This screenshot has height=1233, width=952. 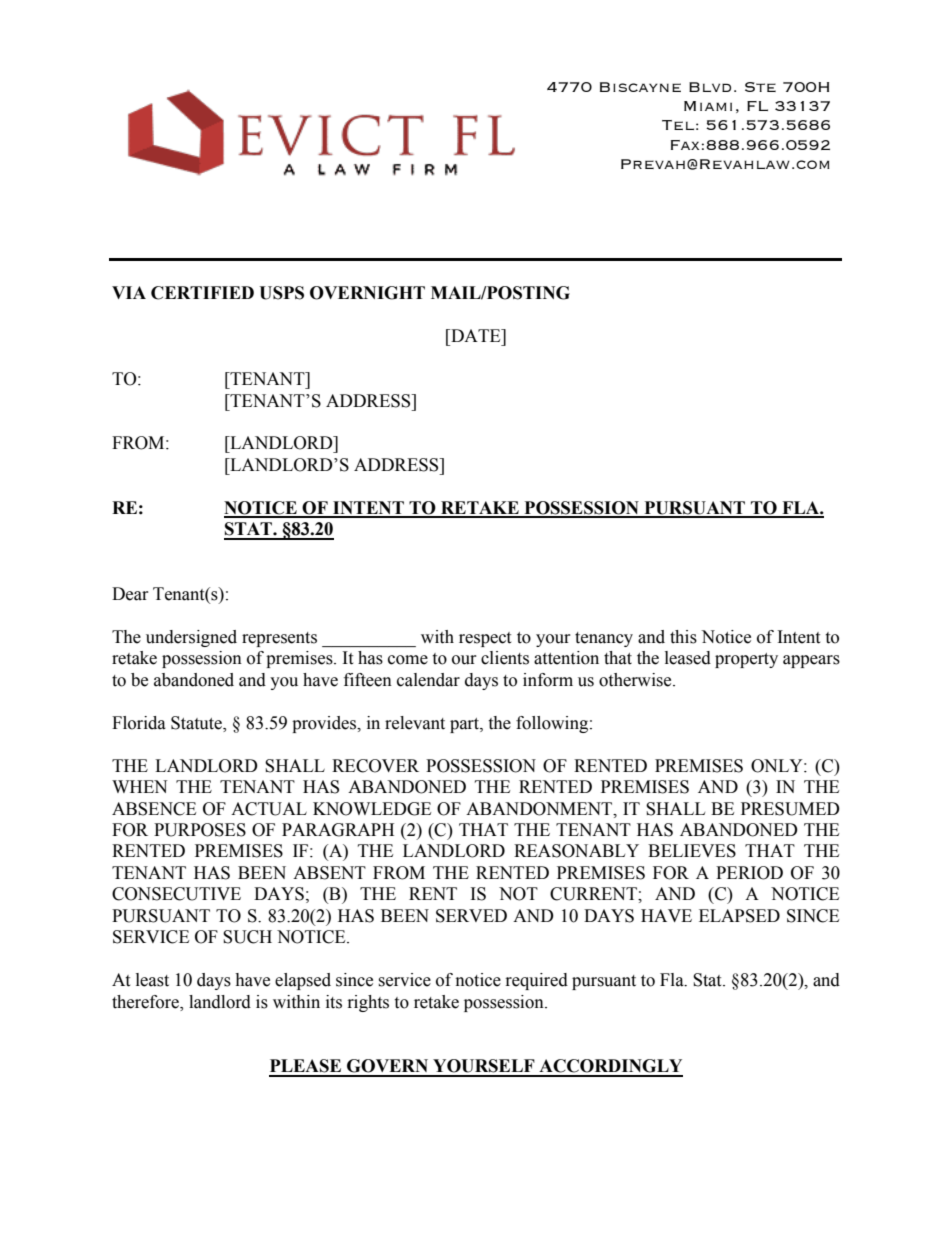 What do you see at coordinates (640, 87) in the screenshot?
I see `Biscayne` at bounding box center [640, 87].
